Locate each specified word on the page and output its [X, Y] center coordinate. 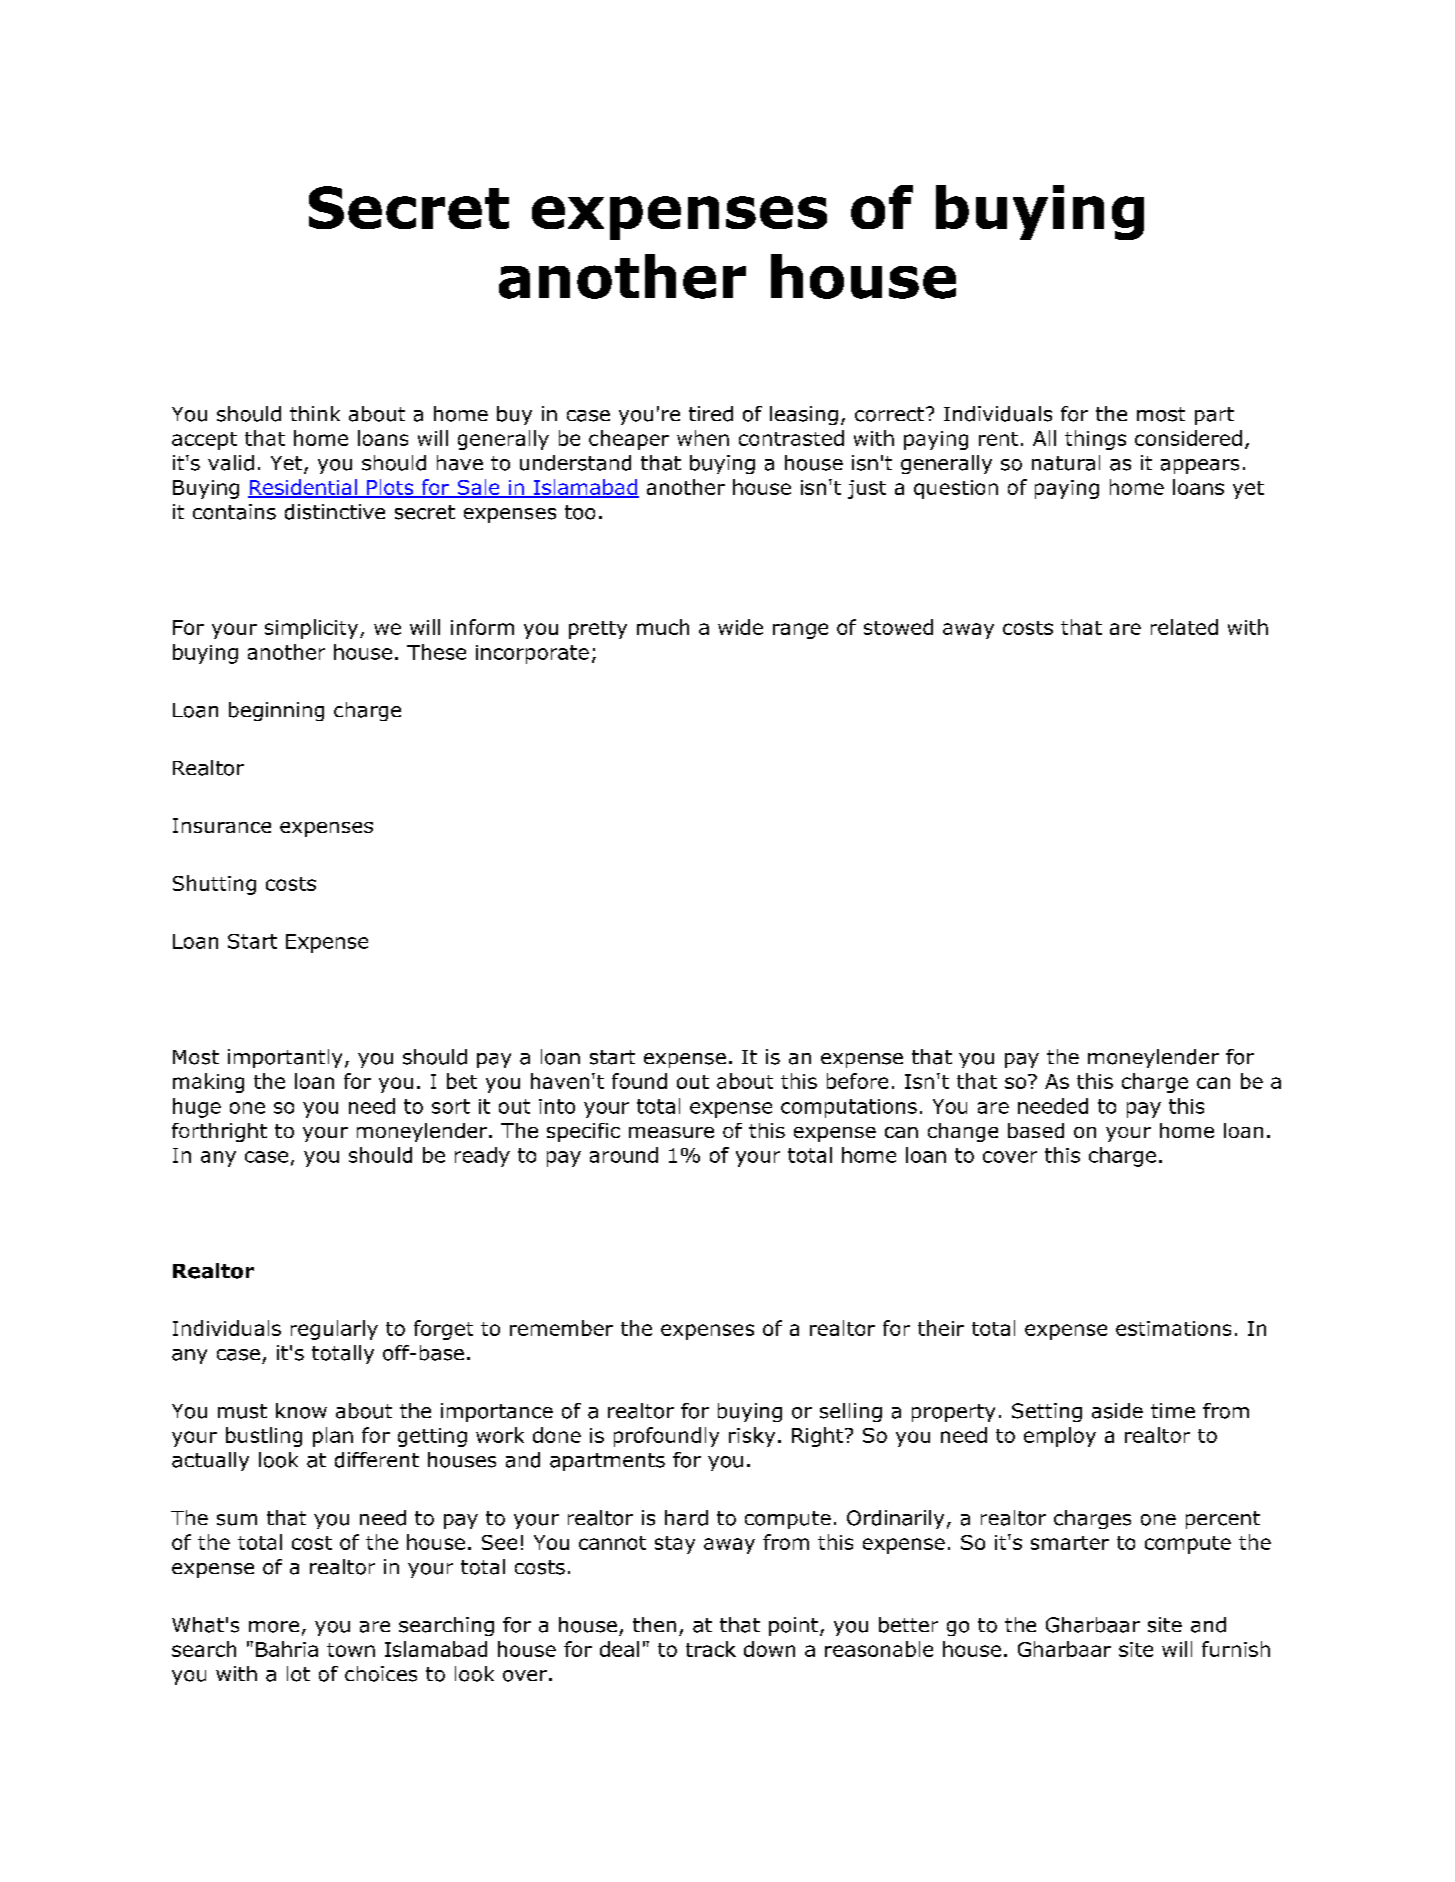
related [1184, 627]
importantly [285, 1058]
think [315, 413]
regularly [334, 1330]
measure [671, 1132]
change [963, 1132]
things [1095, 440]
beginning [276, 711]
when [703, 438]
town [351, 1650]
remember [561, 1328]
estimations [1173, 1328]
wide [740, 627]
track [711, 1649]
